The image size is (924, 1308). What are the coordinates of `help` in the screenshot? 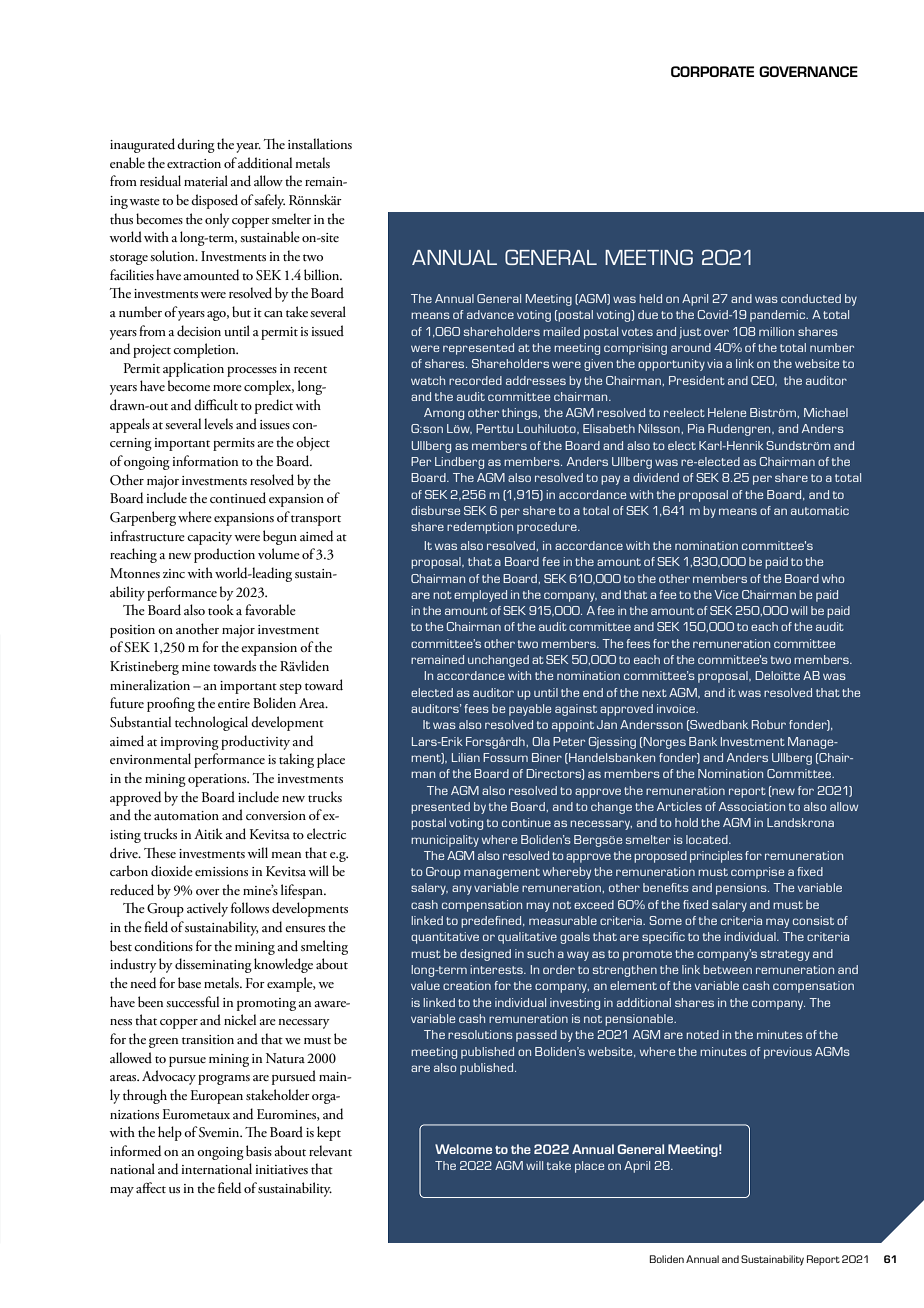 It's located at (170, 1133).
